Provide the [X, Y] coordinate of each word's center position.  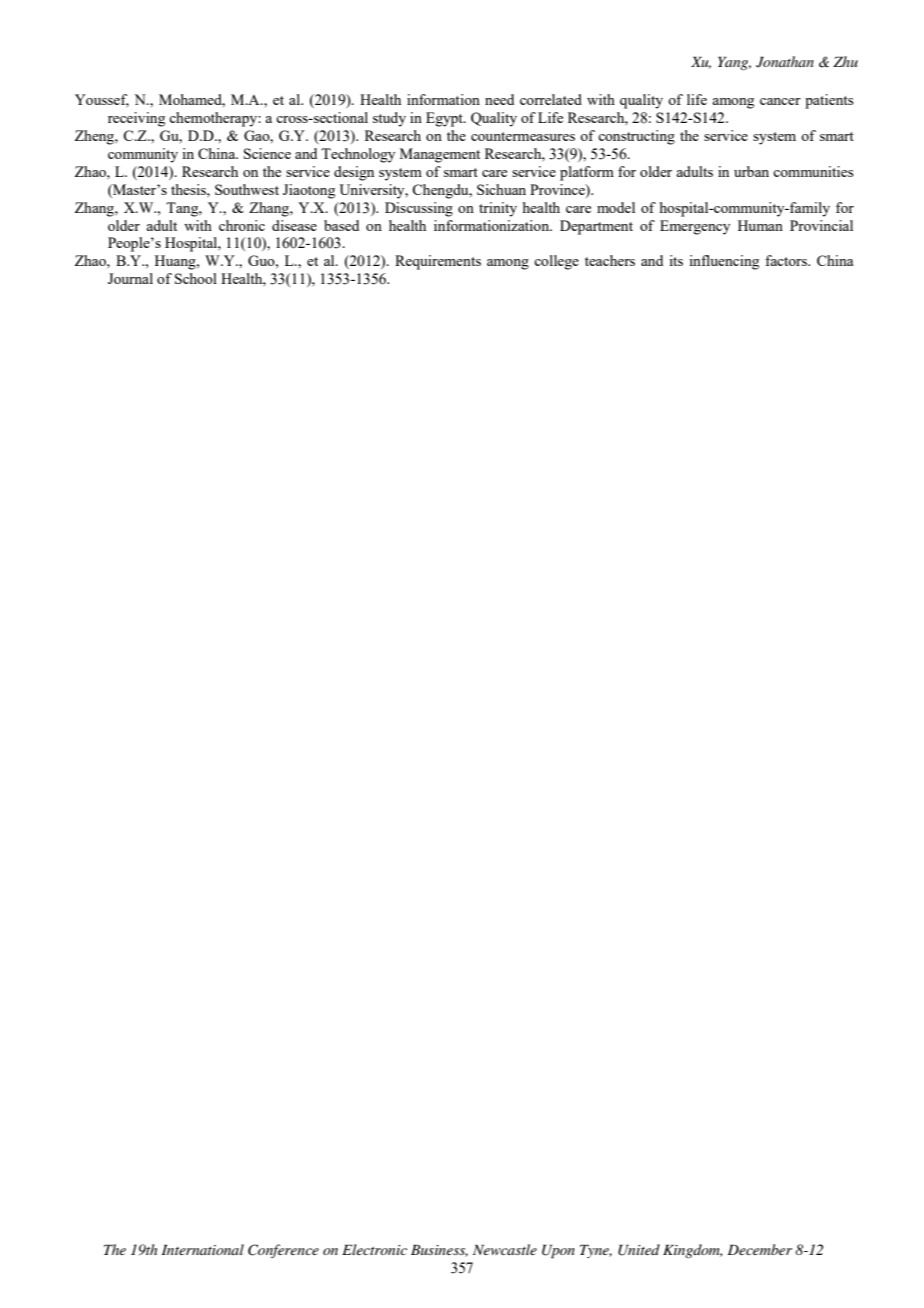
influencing [724, 262]
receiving [136, 119]
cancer [780, 101]
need [499, 99]
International [203, 1249]
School [196, 278]
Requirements [438, 262]
